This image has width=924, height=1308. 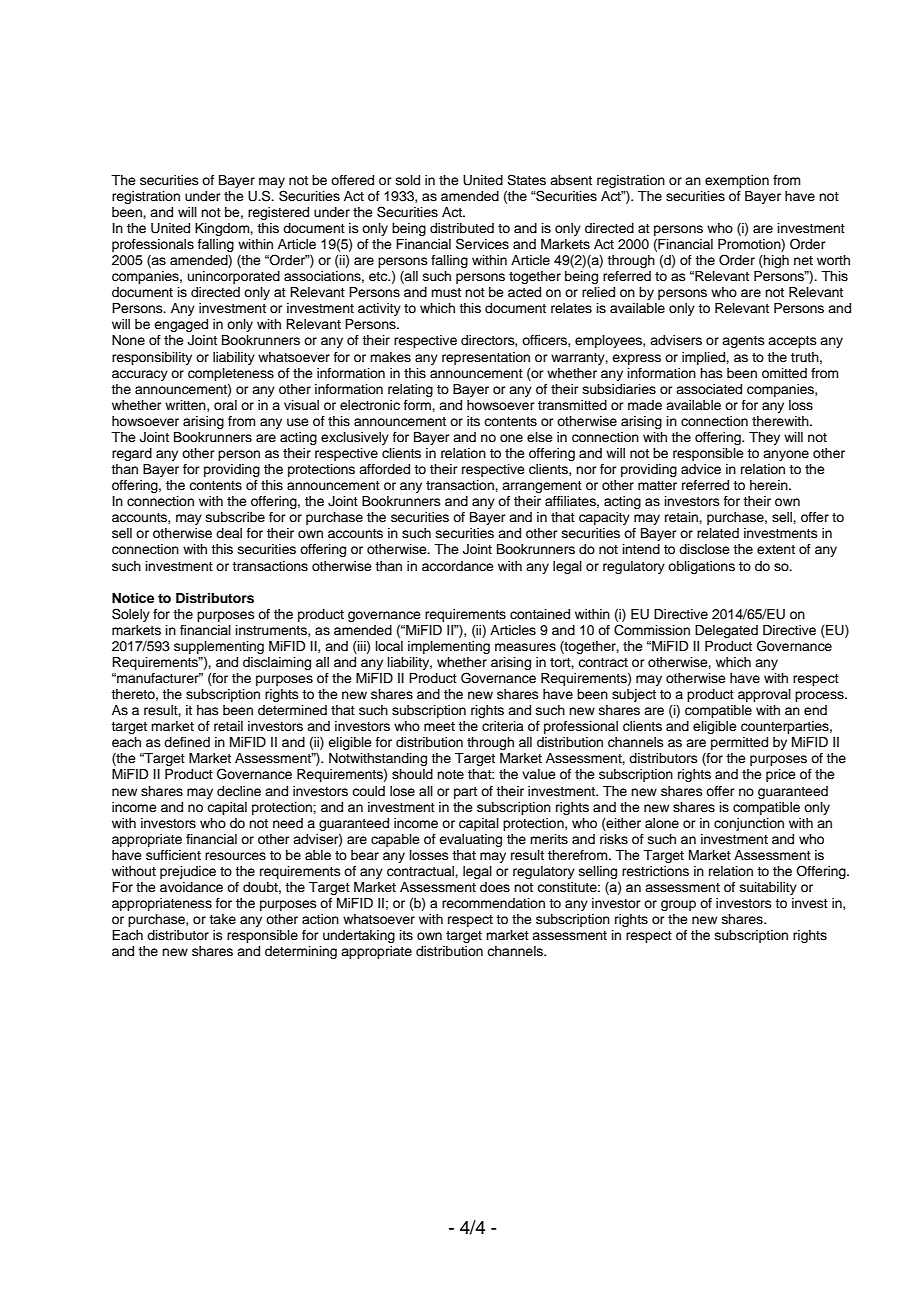 What do you see at coordinates (709, 389) in the image?
I see `associated` at bounding box center [709, 389].
